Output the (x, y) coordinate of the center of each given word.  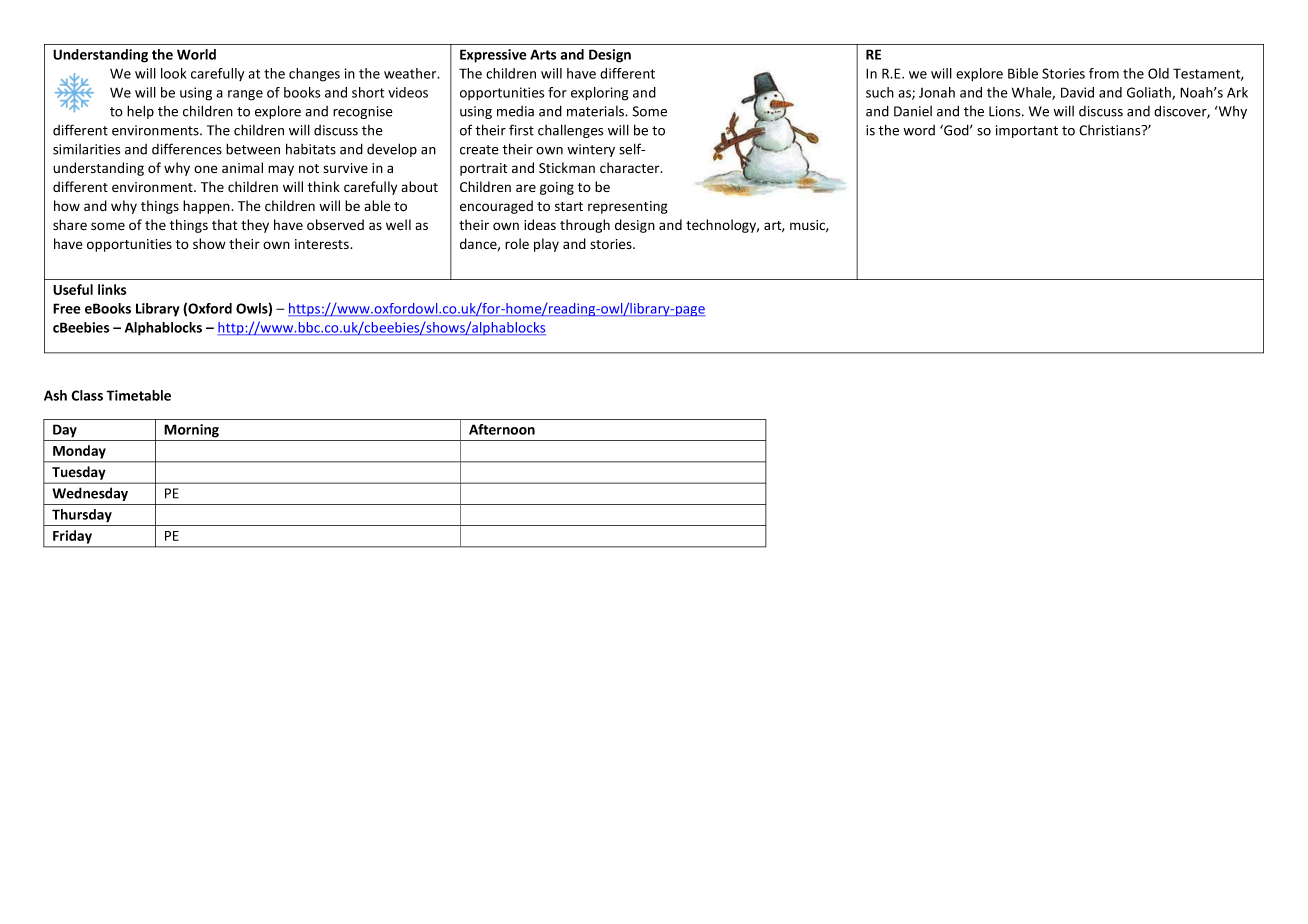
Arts (543, 54)
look (174, 73)
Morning (191, 431)
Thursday (82, 516)
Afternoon (502, 429)
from (1104, 73)
